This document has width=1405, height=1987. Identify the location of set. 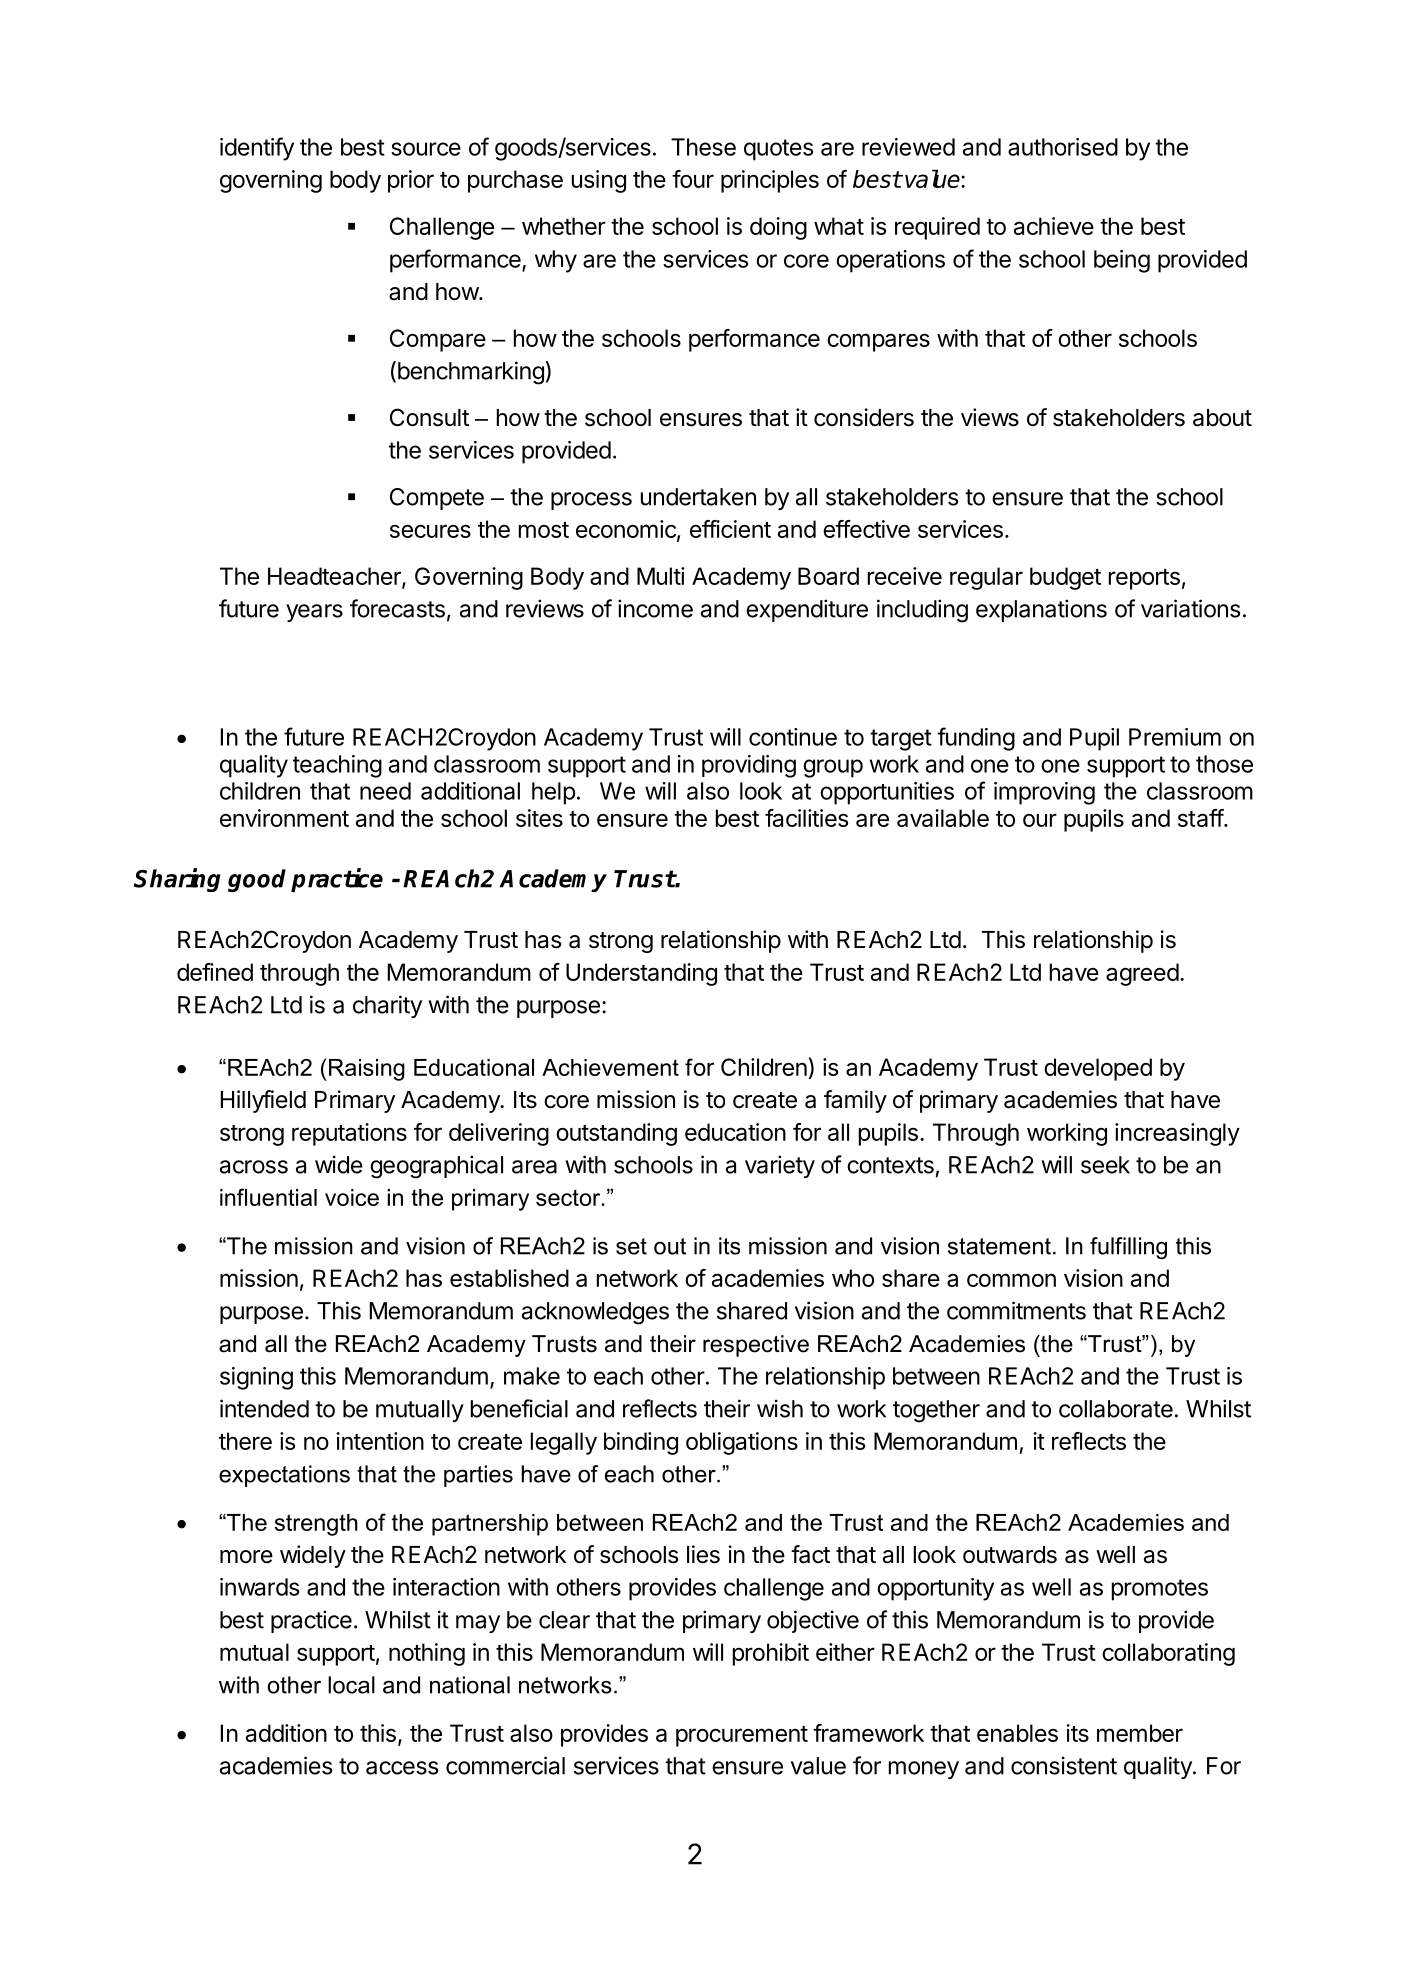
(631, 1246).
